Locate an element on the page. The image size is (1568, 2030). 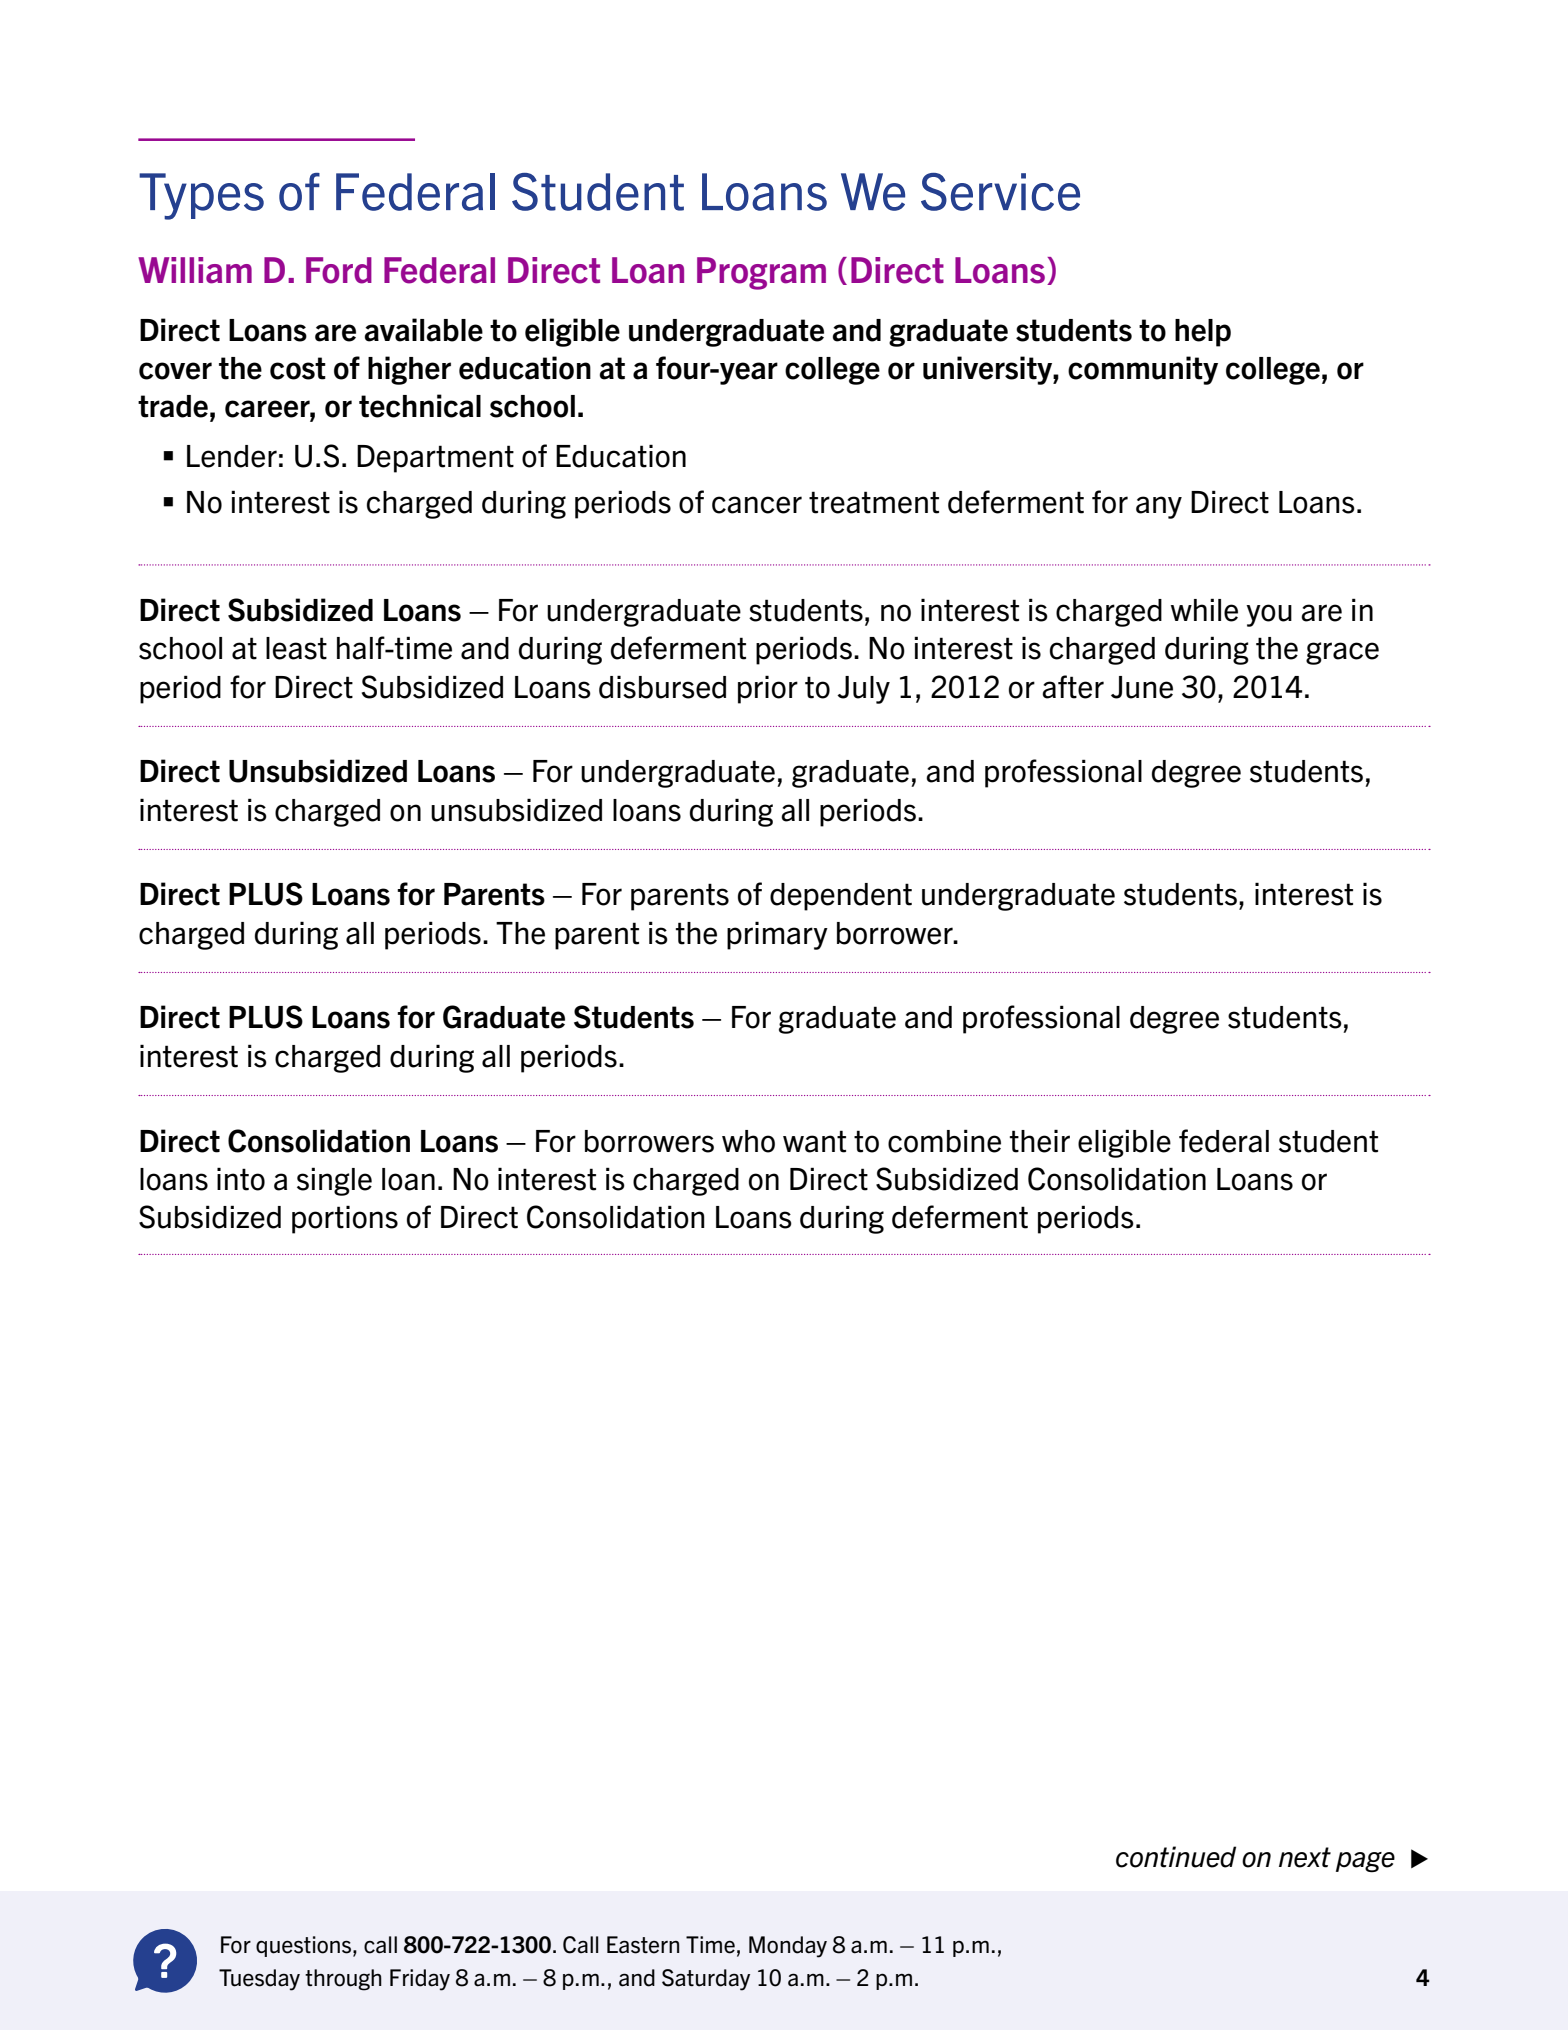
primary is located at coordinates (777, 935).
